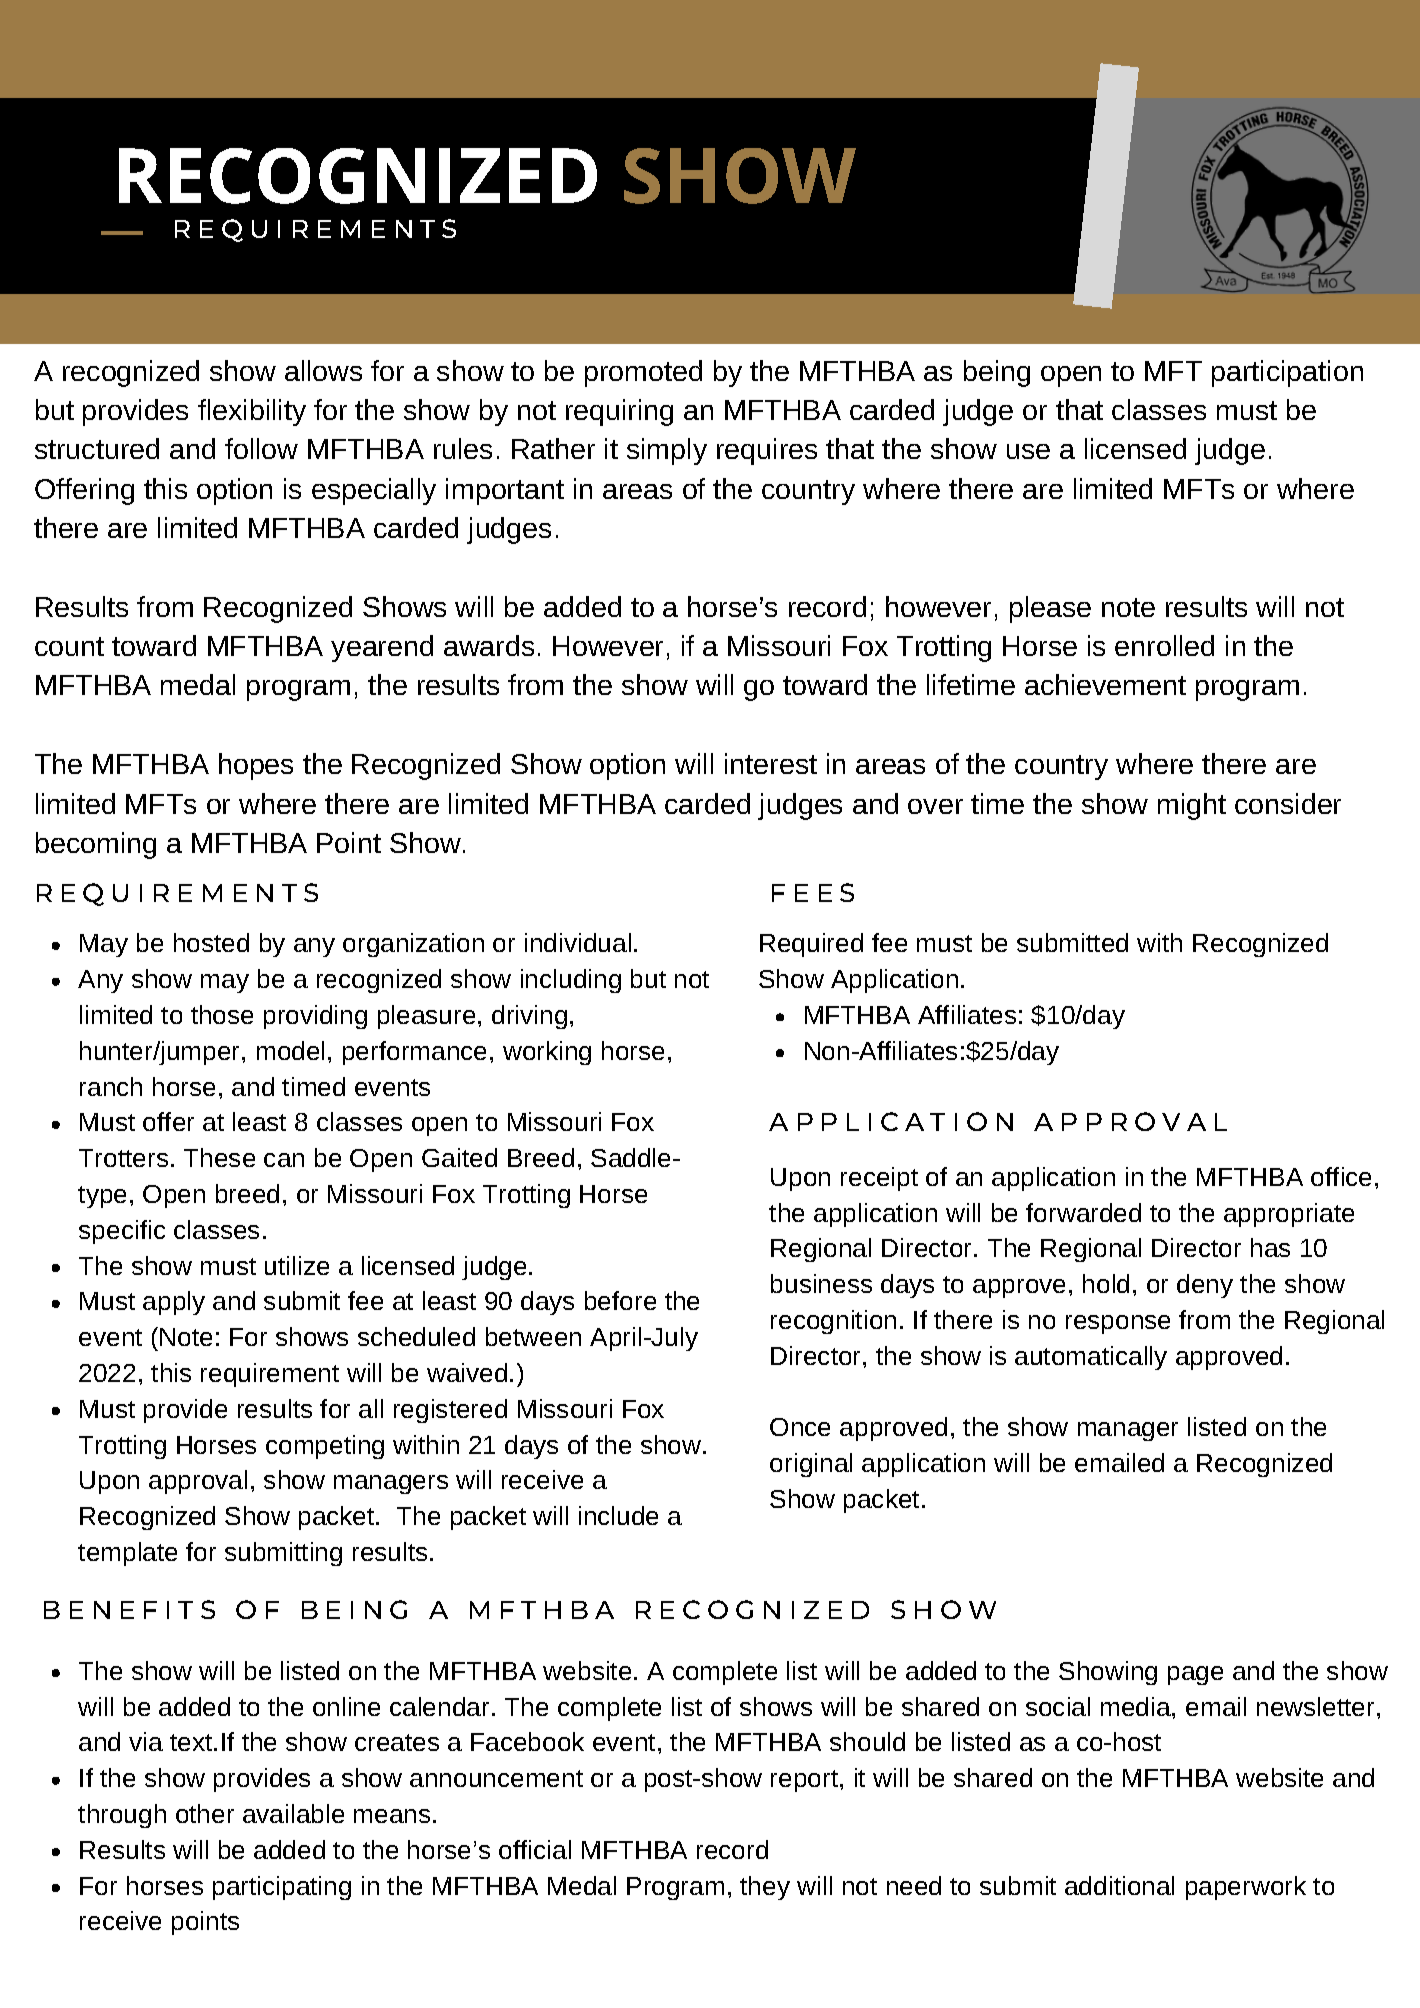 This page has height=2008, width=1420. What do you see at coordinates (252, 412) in the page?
I see `flexibility` at bounding box center [252, 412].
